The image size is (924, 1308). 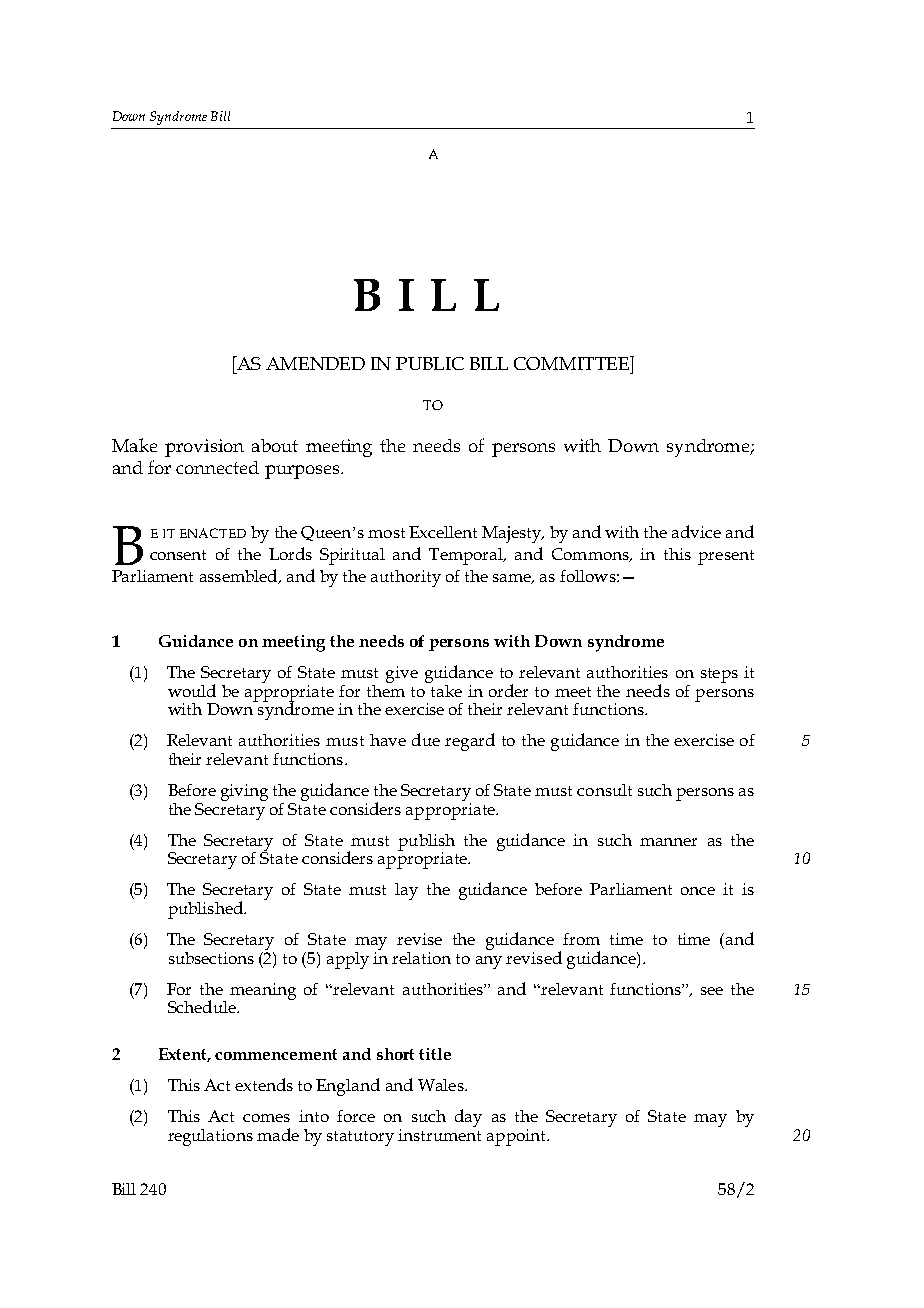 I want to click on from, so click(x=581, y=939).
